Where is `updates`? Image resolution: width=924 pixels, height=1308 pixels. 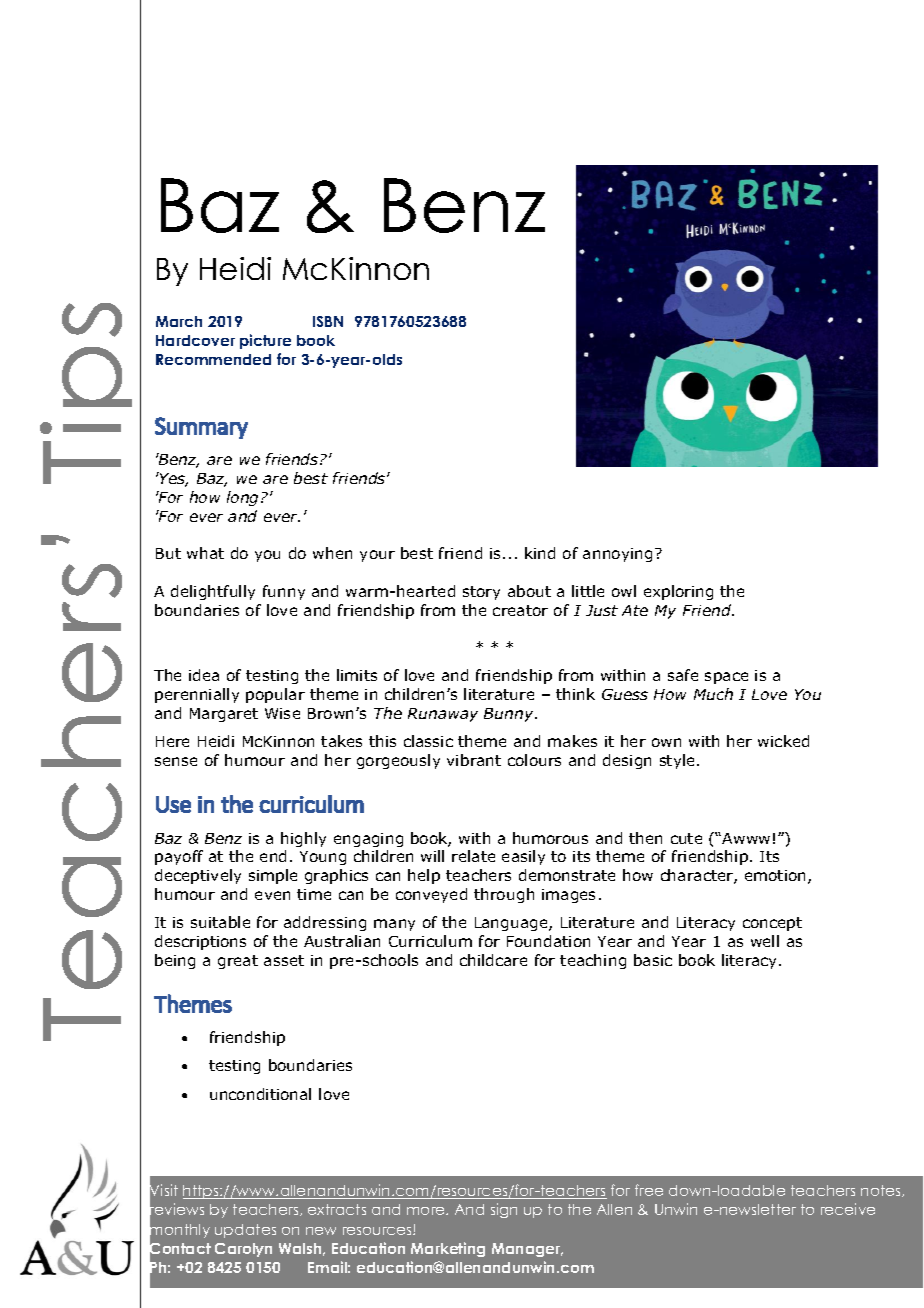 updates is located at coordinates (245, 1231).
